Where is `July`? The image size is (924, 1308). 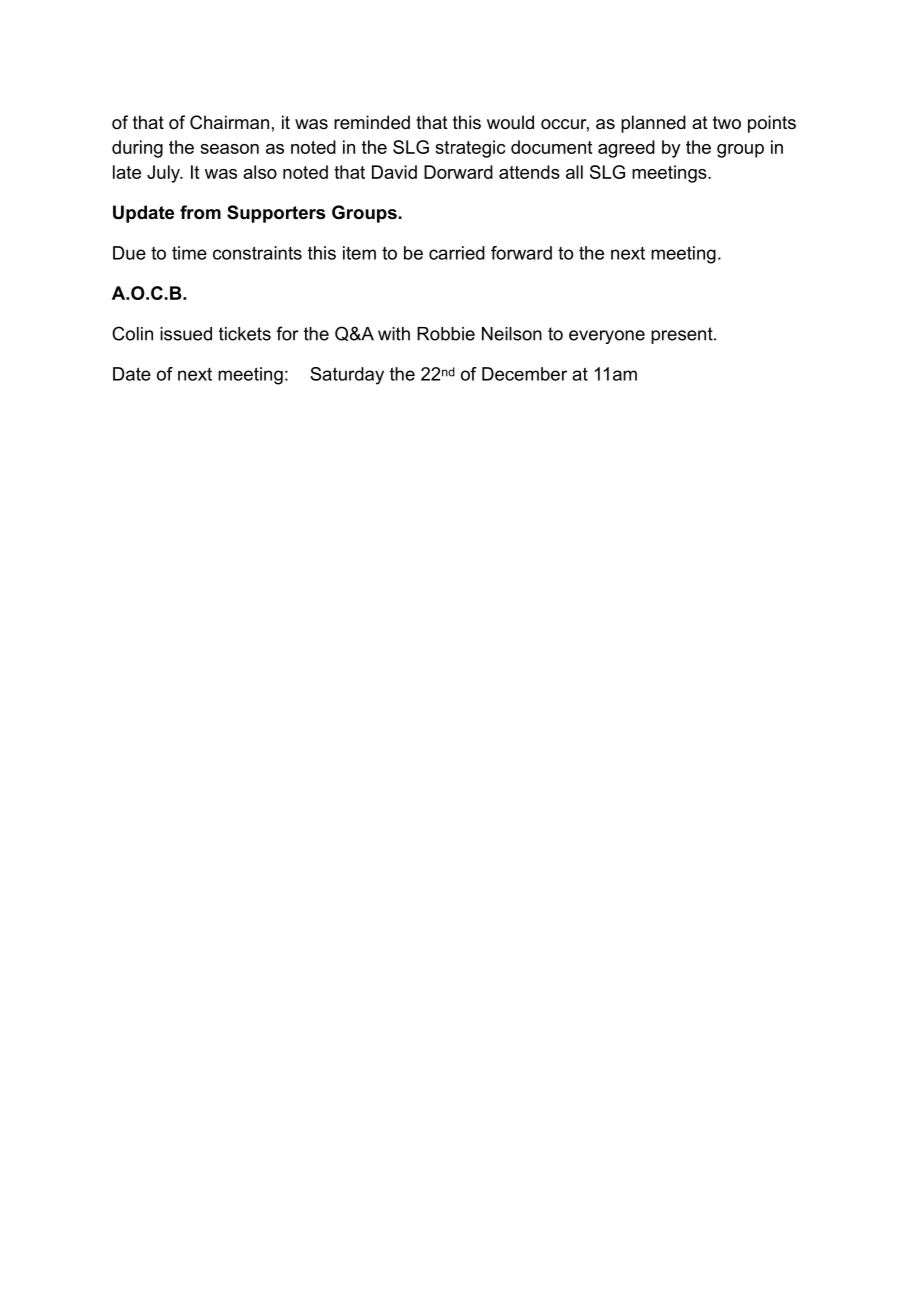 July is located at coordinates (164, 174).
